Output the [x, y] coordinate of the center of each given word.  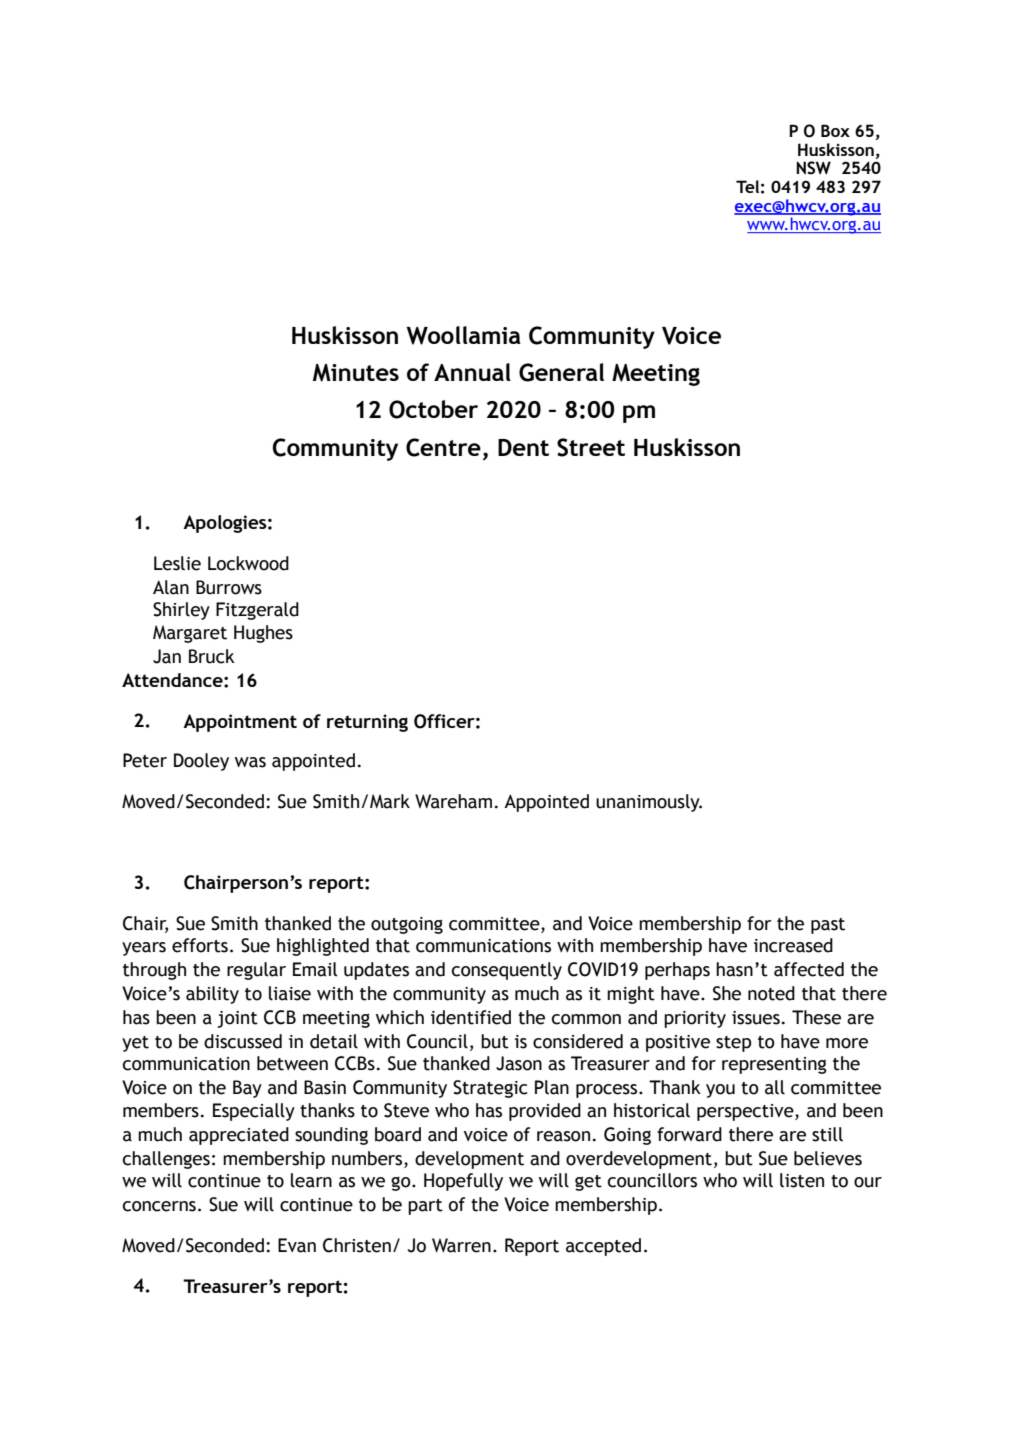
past [828, 926]
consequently [507, 971]
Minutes [356, 373]
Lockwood [248, 563]
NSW [813, 168]
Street [591, 447]
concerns [159, 1206]
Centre [443, 447]
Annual [472, 372]
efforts [200, 945]
